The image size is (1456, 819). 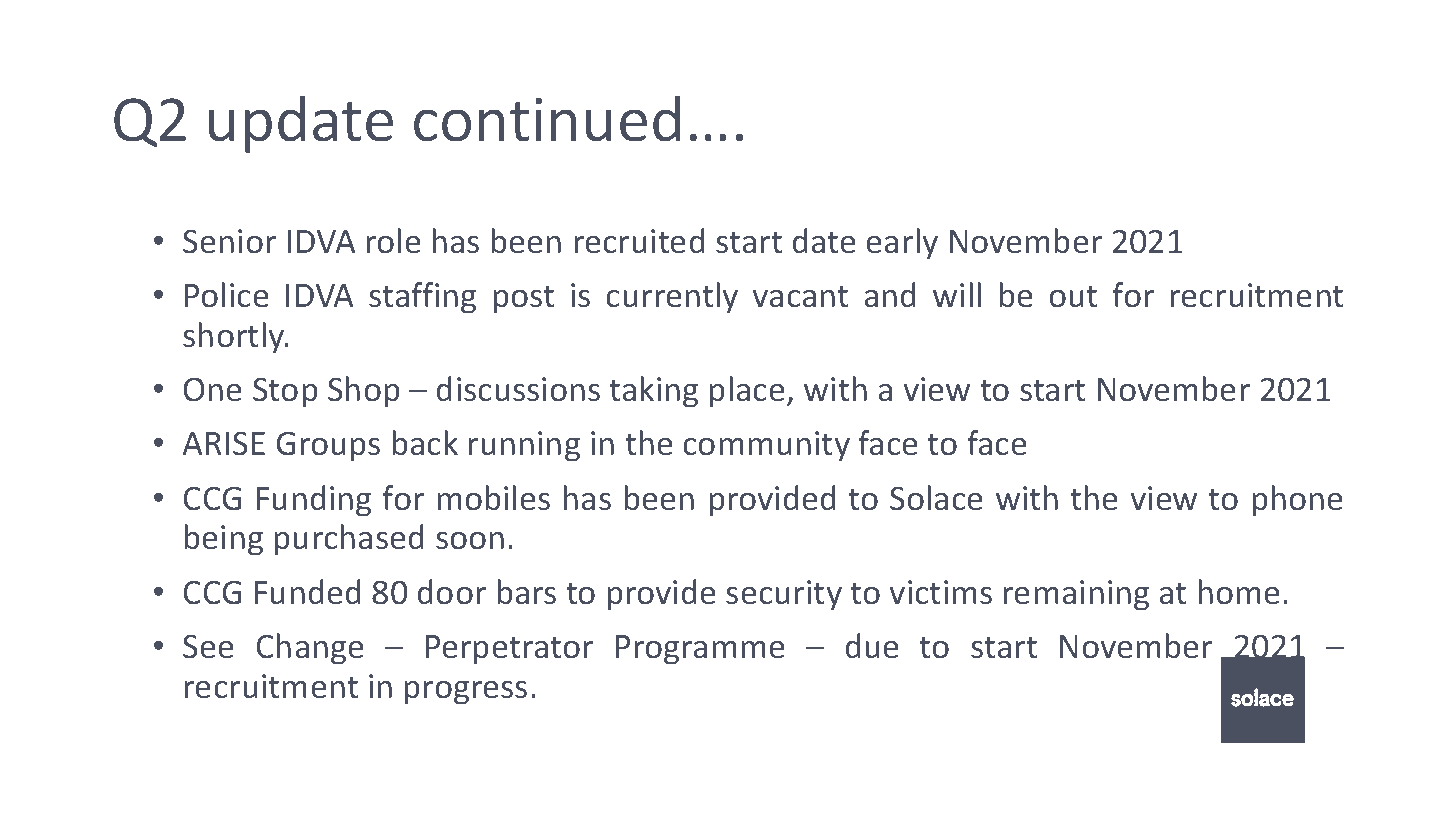 I want to click on phone, so click(x=1297, y=501).
